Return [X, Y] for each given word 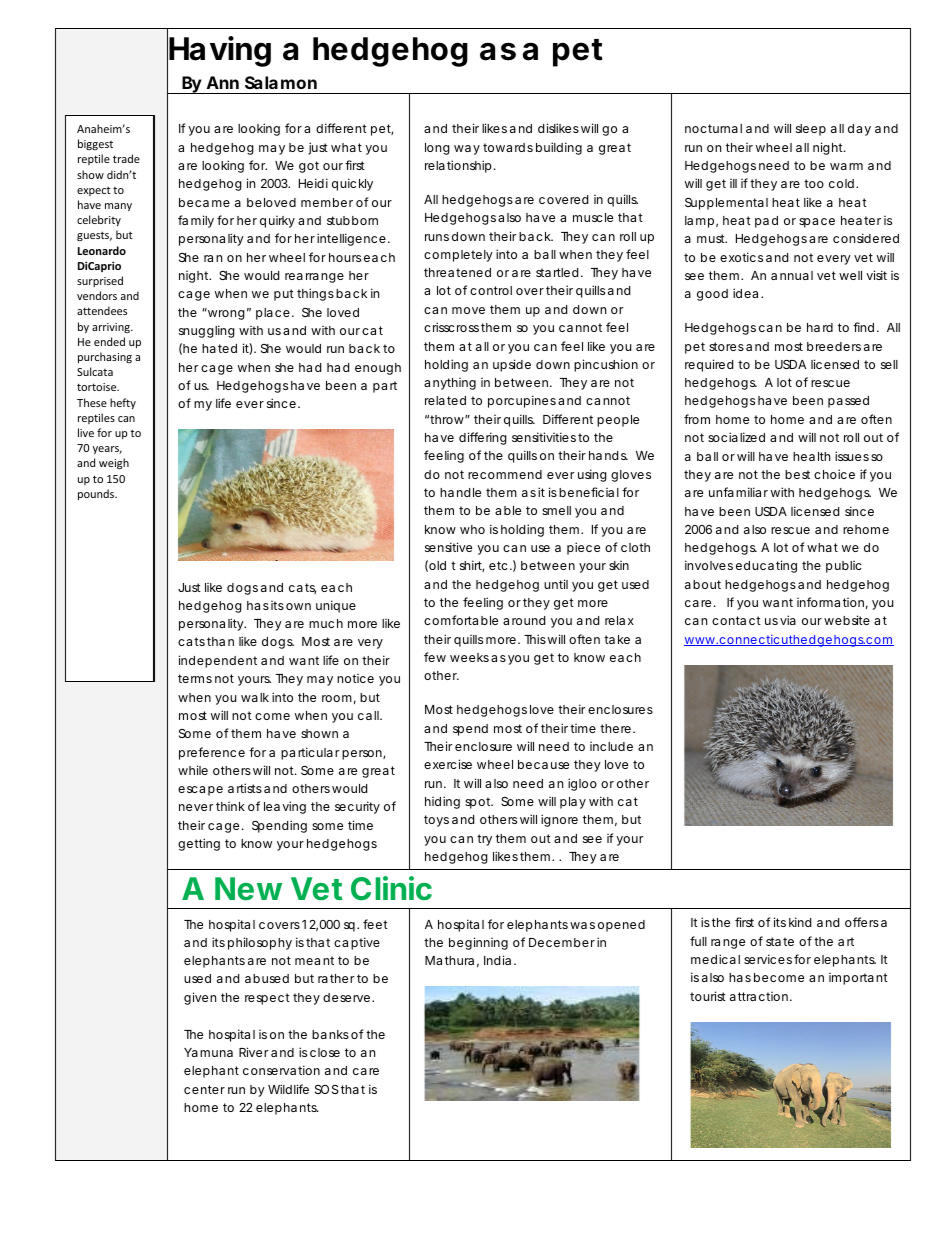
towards [508, 147]
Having [220, 51]
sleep [811, 130]
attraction [759, 996]
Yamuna [208, 1052]
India [497, 960]
